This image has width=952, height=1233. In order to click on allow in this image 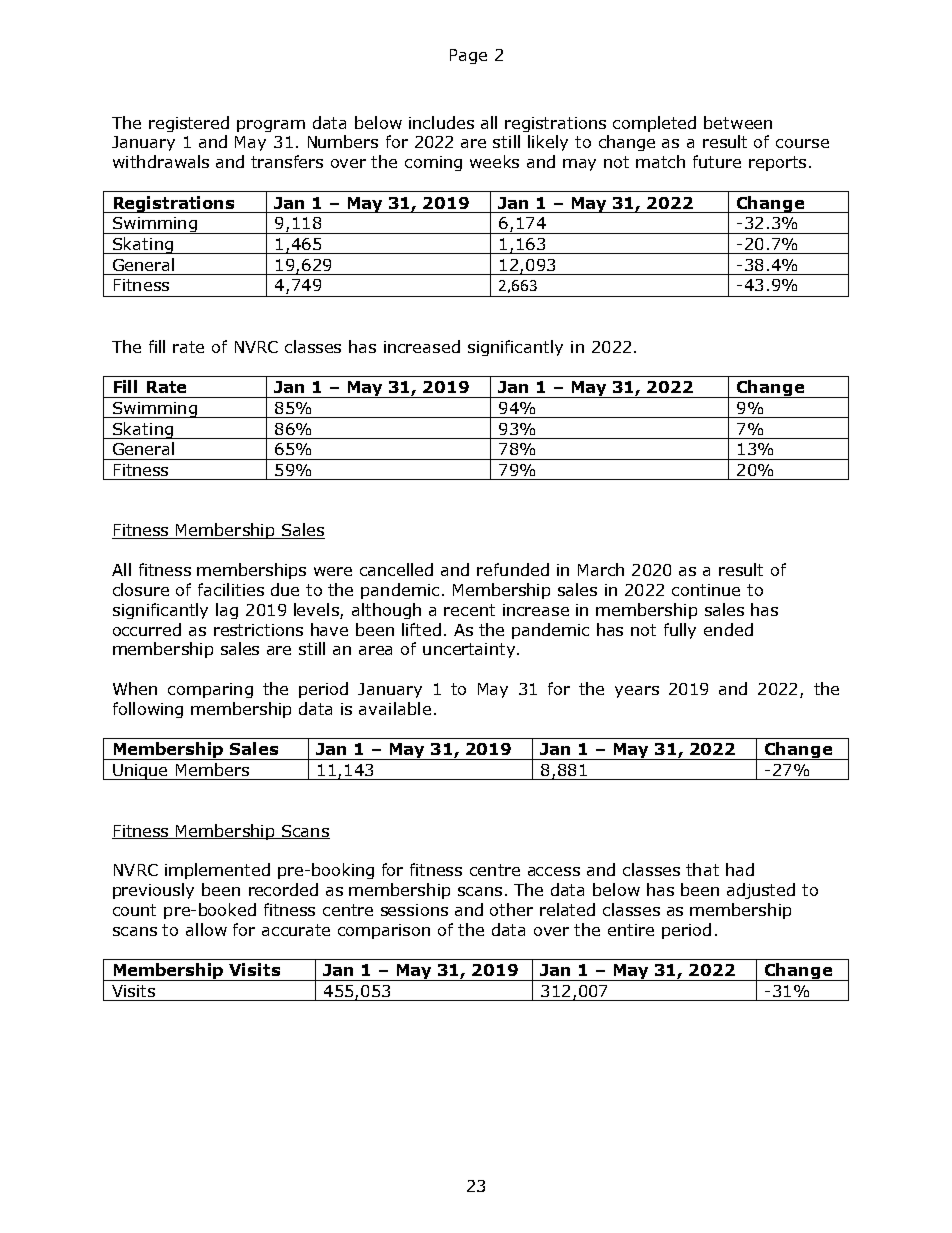, I will do `click(206, 929)`.
